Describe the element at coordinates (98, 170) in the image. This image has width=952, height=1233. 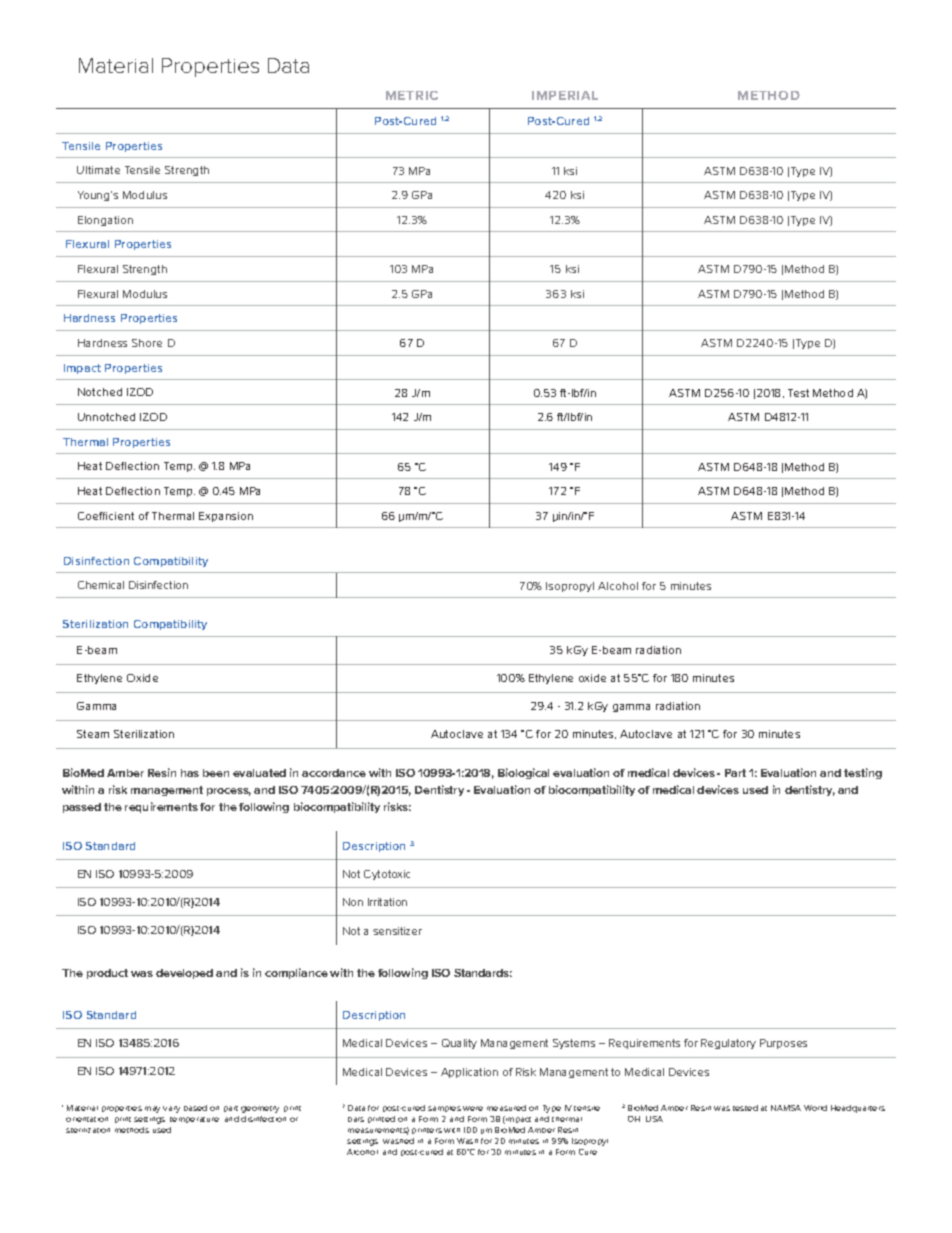
I see `Ultimate` at that location.
